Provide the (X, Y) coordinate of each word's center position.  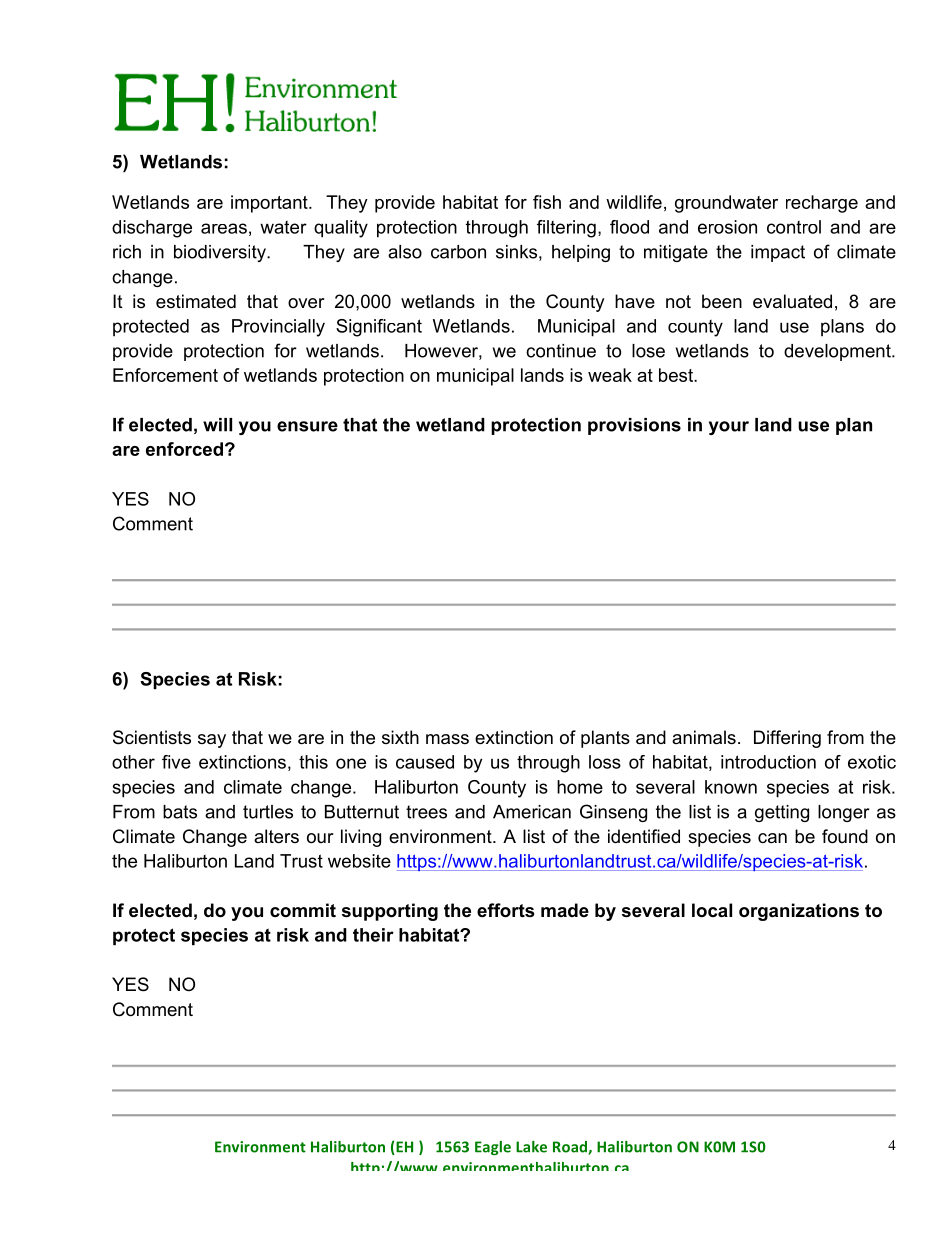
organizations (799, 912)
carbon (458, 252)
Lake (531, 1147)
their (373, 935)
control (794, 227)
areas (224, 228)
